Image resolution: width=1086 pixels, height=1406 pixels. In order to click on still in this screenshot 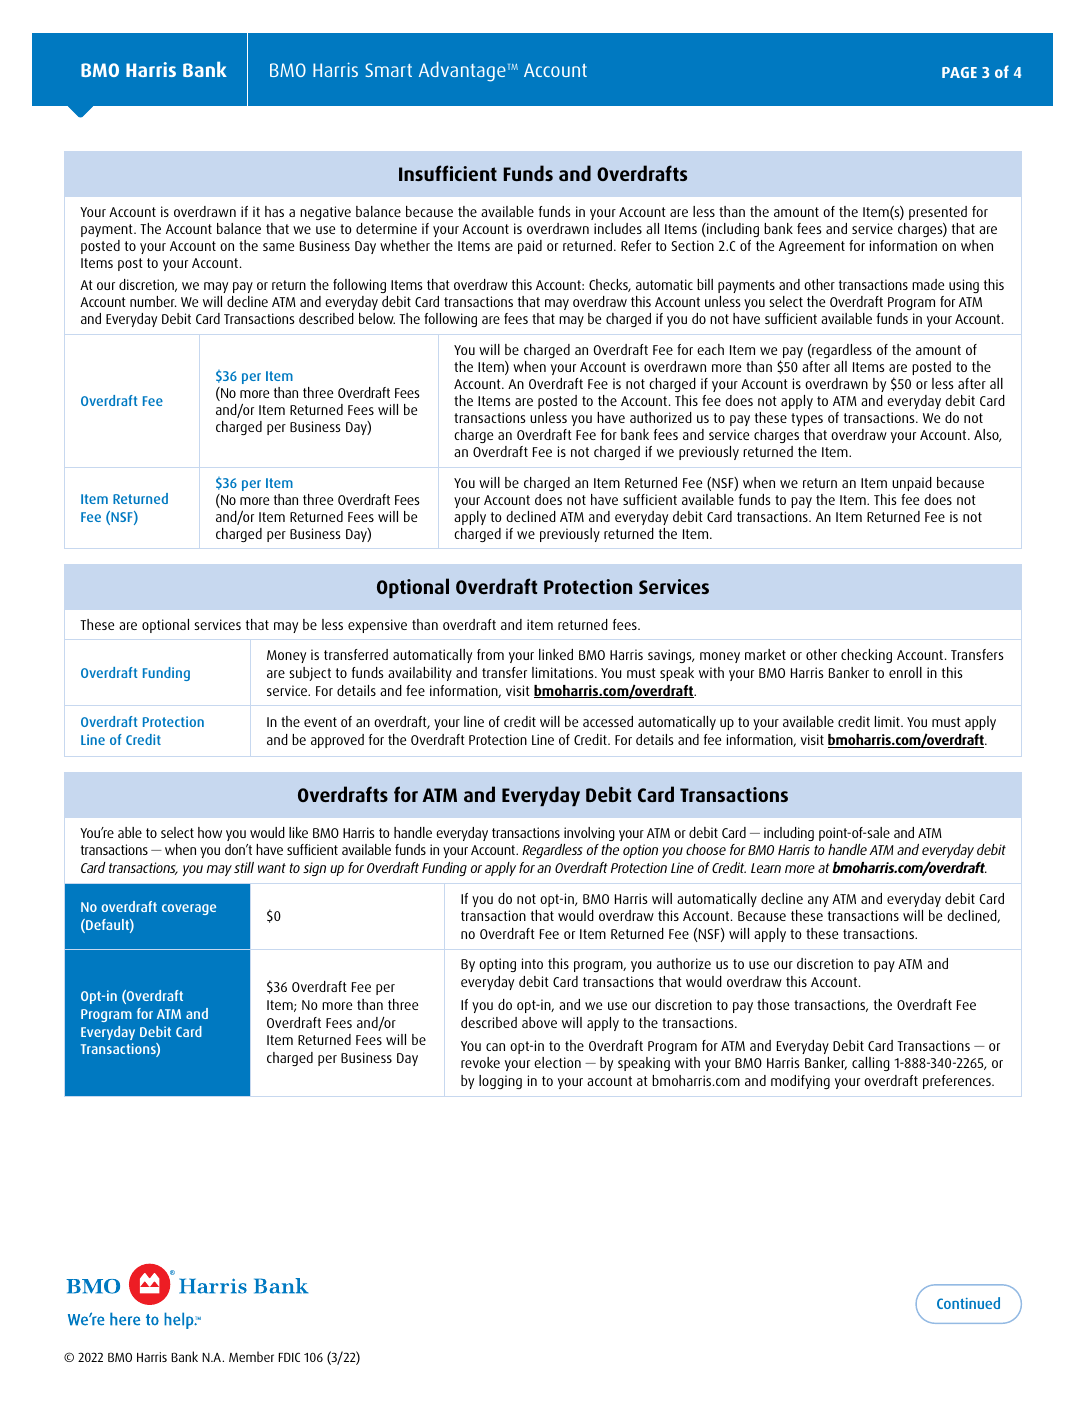, I will do `click(244, 867)`.
